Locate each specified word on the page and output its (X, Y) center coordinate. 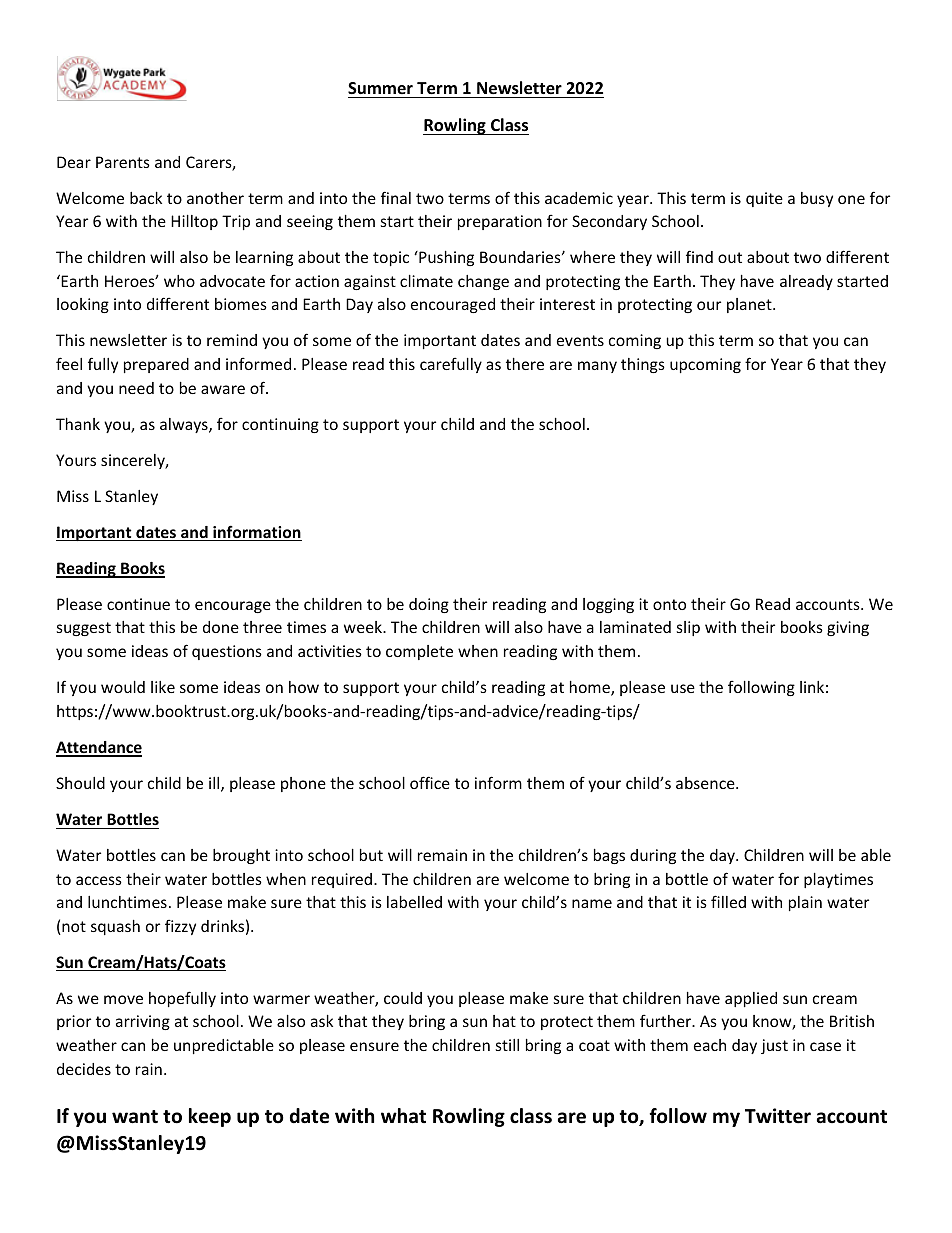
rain (149, 1069)
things (643, 365)
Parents (123, 162)
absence (706, 783)
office (430, 782)
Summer (380, 88)
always (185, 425)
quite (764, 199)
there (525, 364)
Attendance (99, 748)
